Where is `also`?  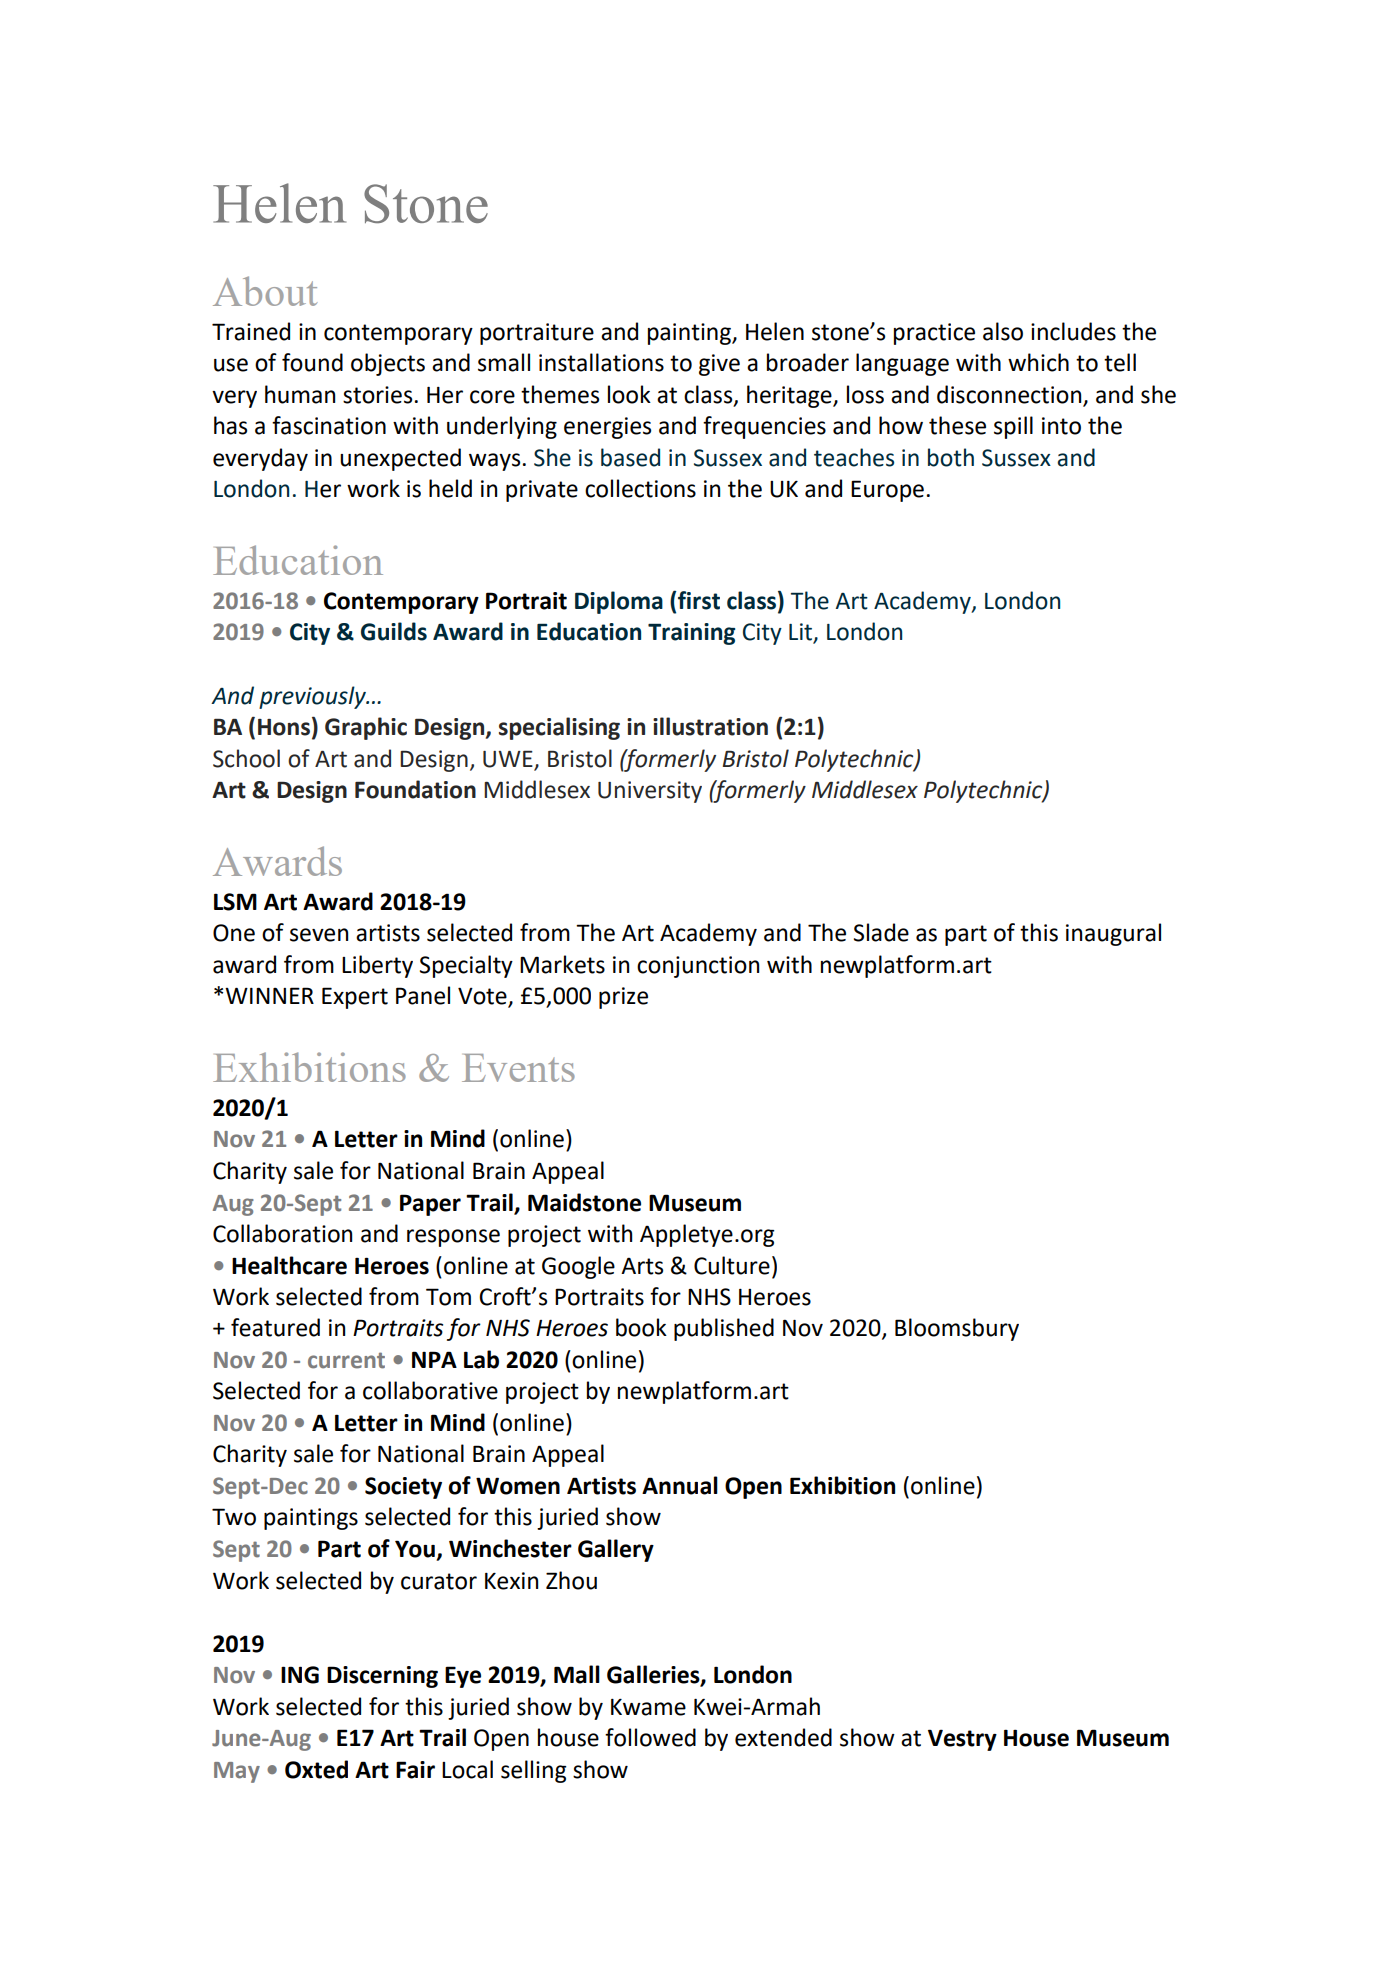
also is located at coordinates (1003, 331).
